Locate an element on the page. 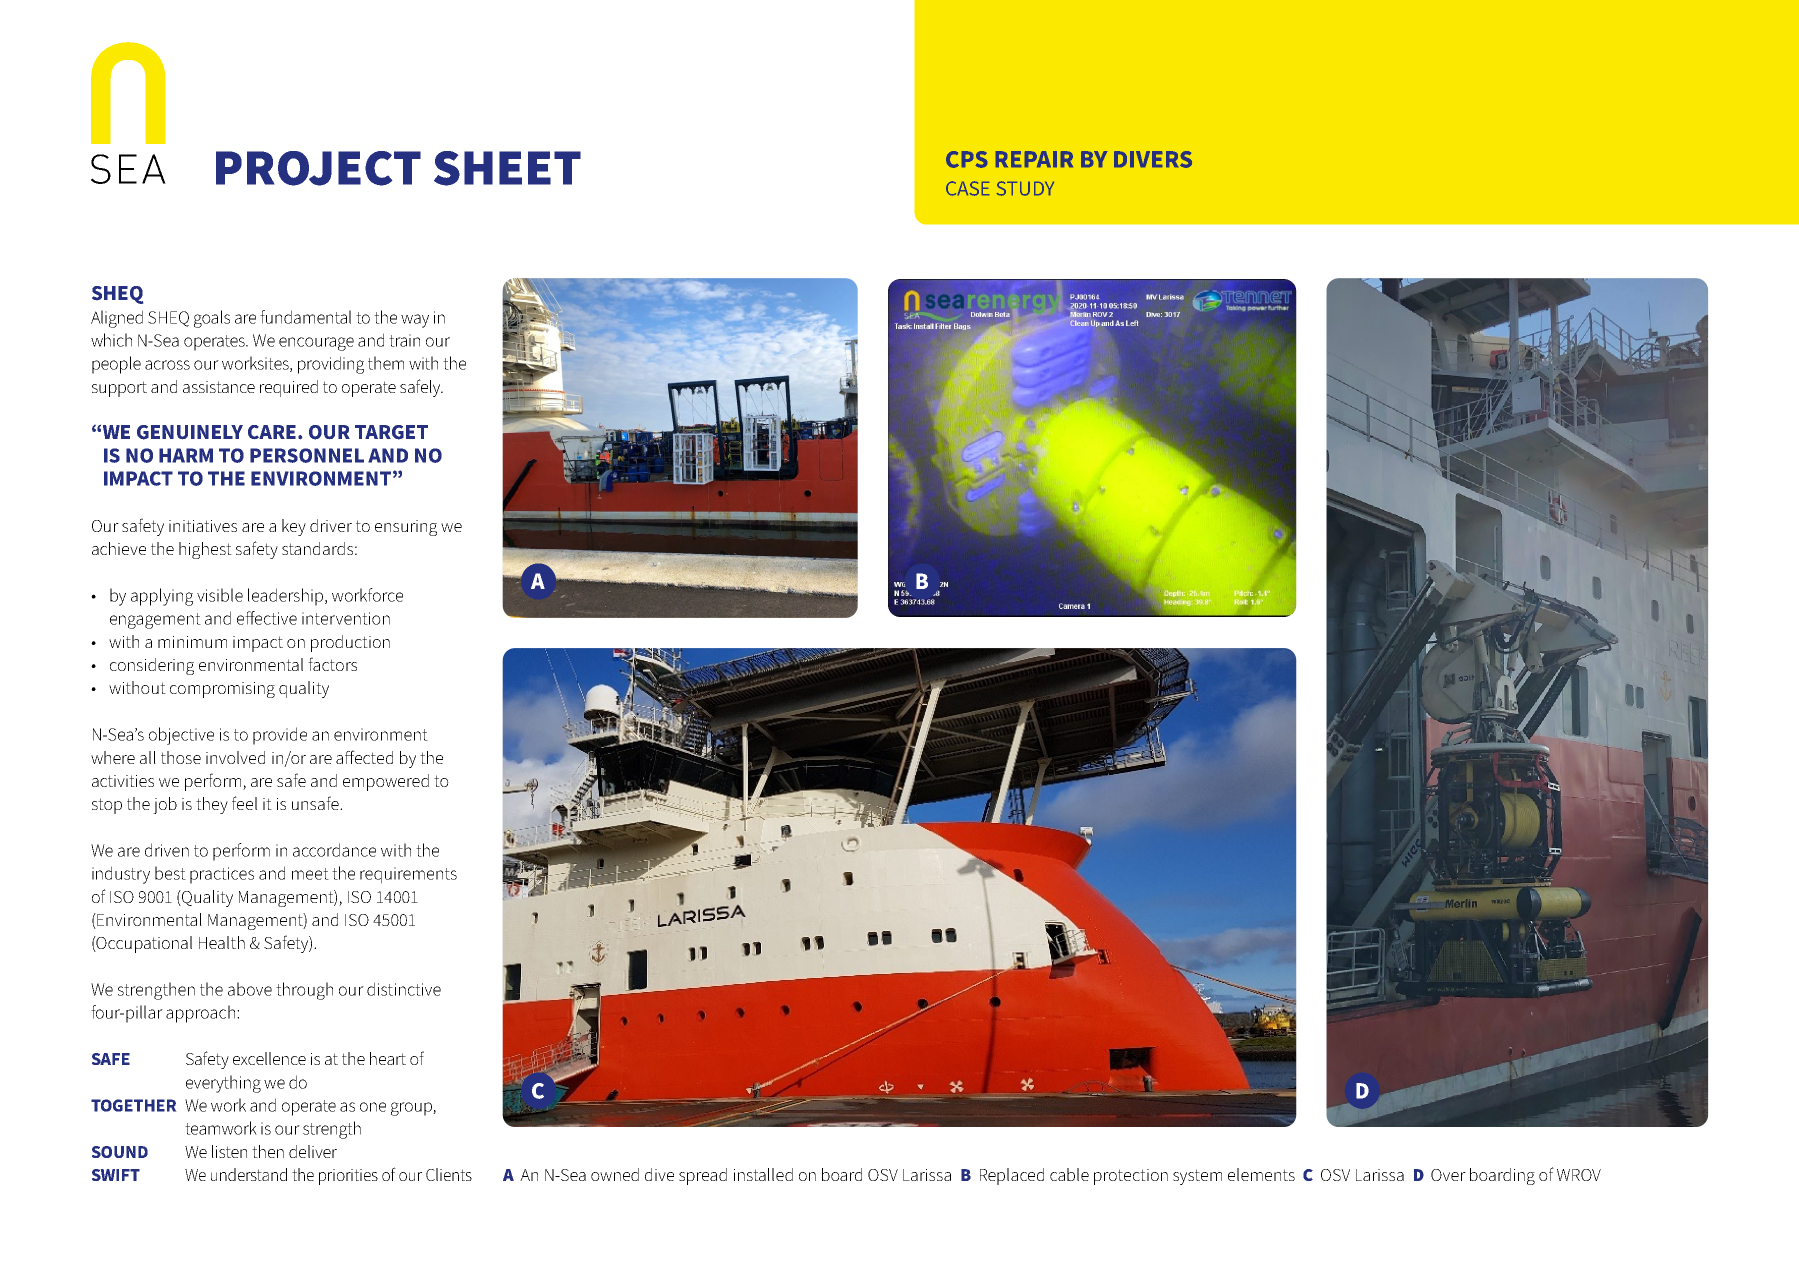 This page has width=1799, height=1272. REPAIR is located at coordinates (1034, 159).
